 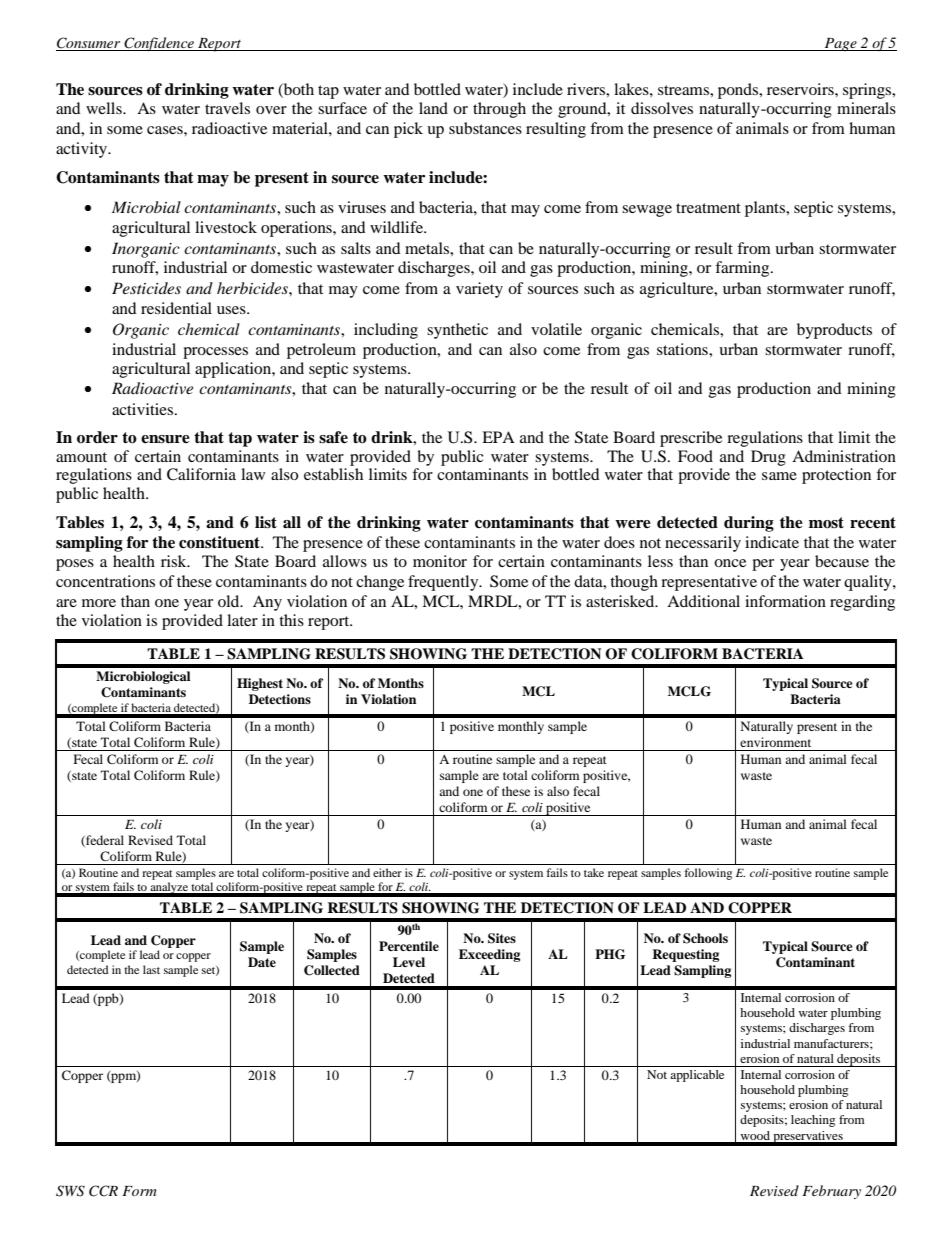 What do you see at coordinates (708, 874) in the page?
I see `following` at bounding box center [708, 874].
